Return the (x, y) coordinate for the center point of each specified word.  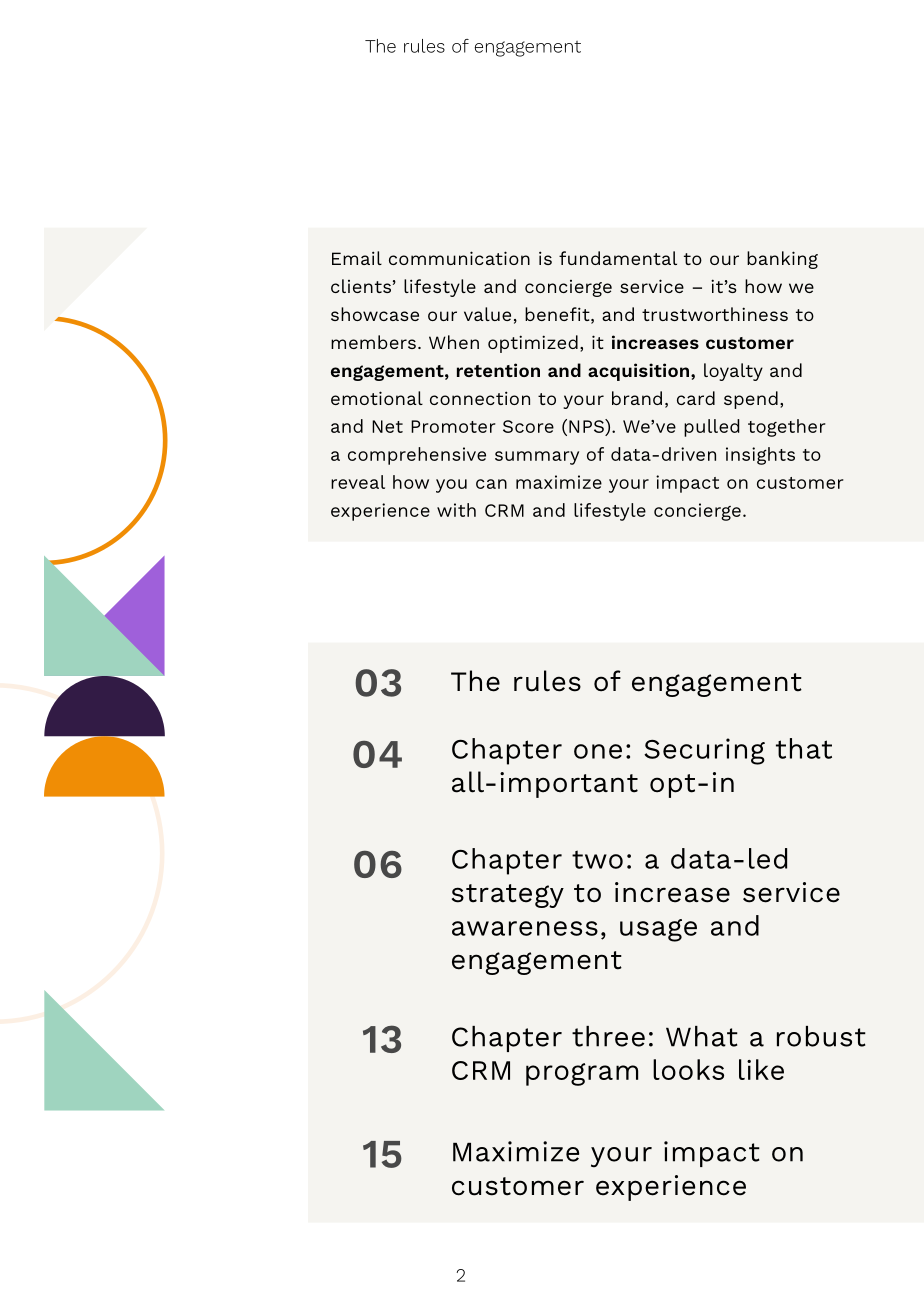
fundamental (618, 258)
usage (658, 930)
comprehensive (417, 456)
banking (782, 260)
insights (760, 456)
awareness (525, 928)
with (456, 510)
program (582, 1074)
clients (361, 286)
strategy (508, 896)
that (804, 748)
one (598, 751)
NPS (587, 426)
